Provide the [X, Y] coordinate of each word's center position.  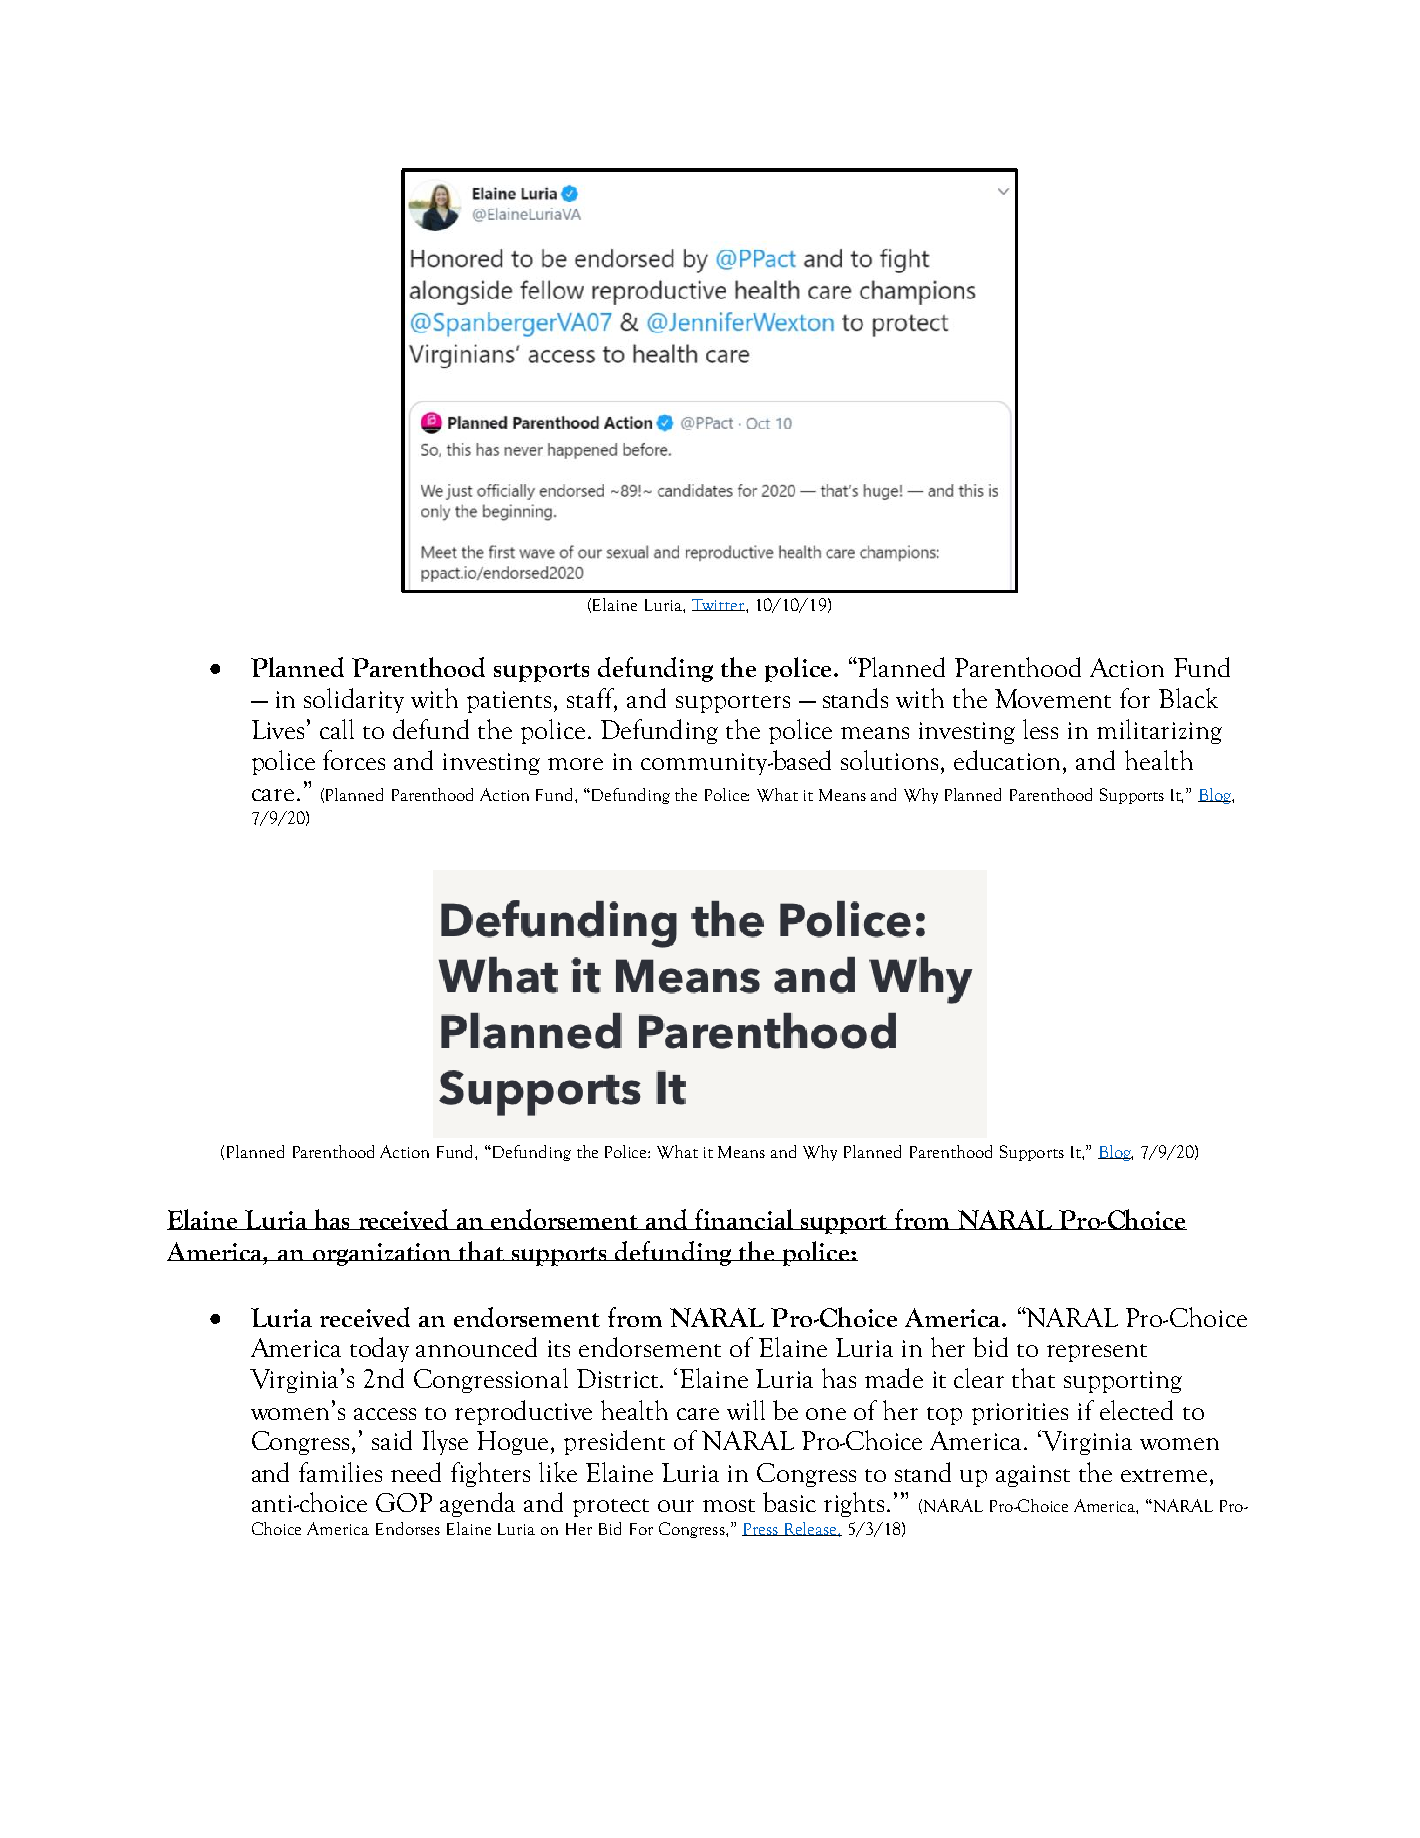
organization [382, 1254]
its [559, 1348]
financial [744, 1219]
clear [979, 1378]
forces [354, 760]
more [575, 764]
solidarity [354, 700]
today [379, 1349]
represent [1097, 1353]
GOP [404, 1502]
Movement [1053, 698]
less [1040, 729]
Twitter [719, 605]
